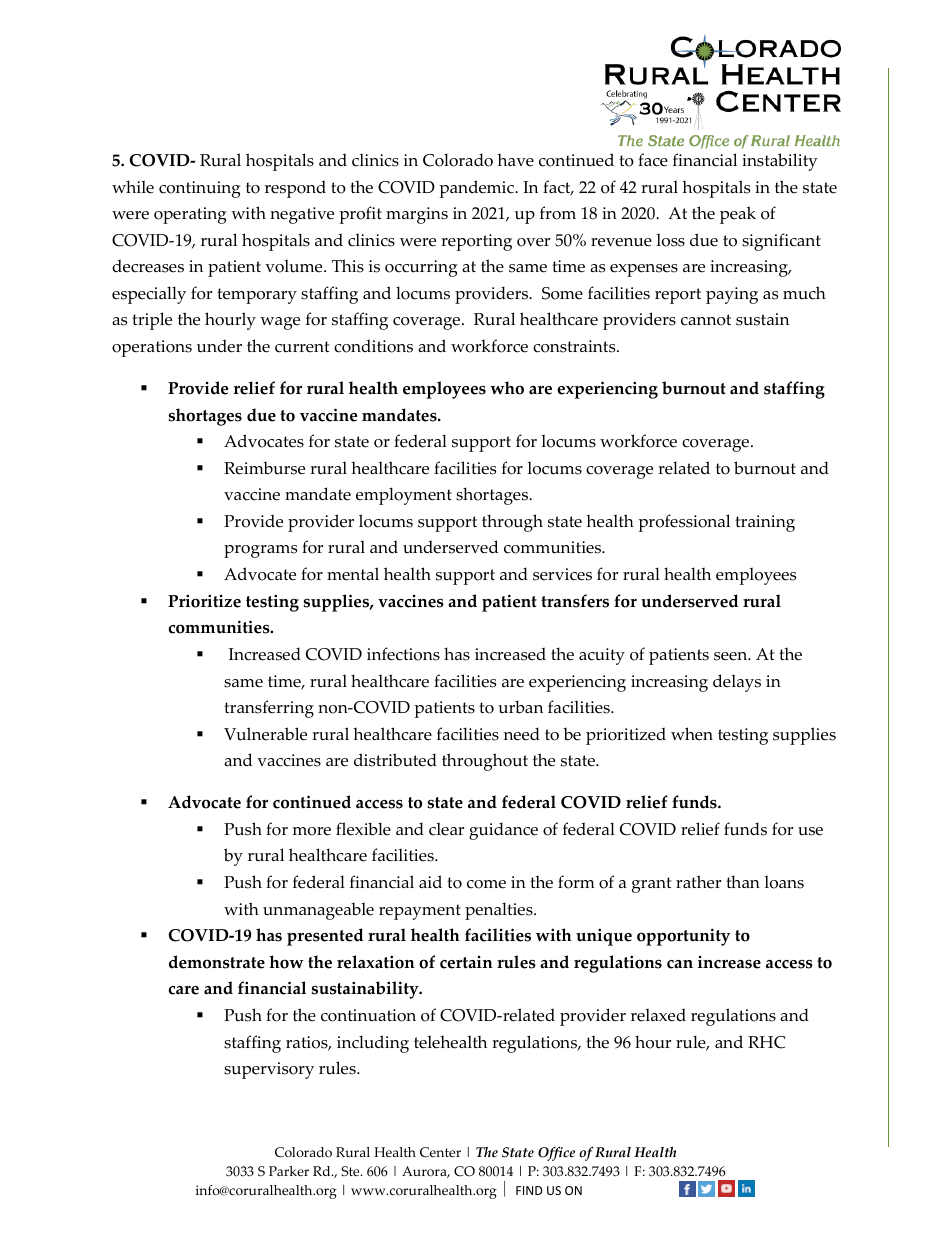  What do you see at coordinates (556, 1153) in the screenshot?
I see `Office` at bounding box center [556, 1153].
